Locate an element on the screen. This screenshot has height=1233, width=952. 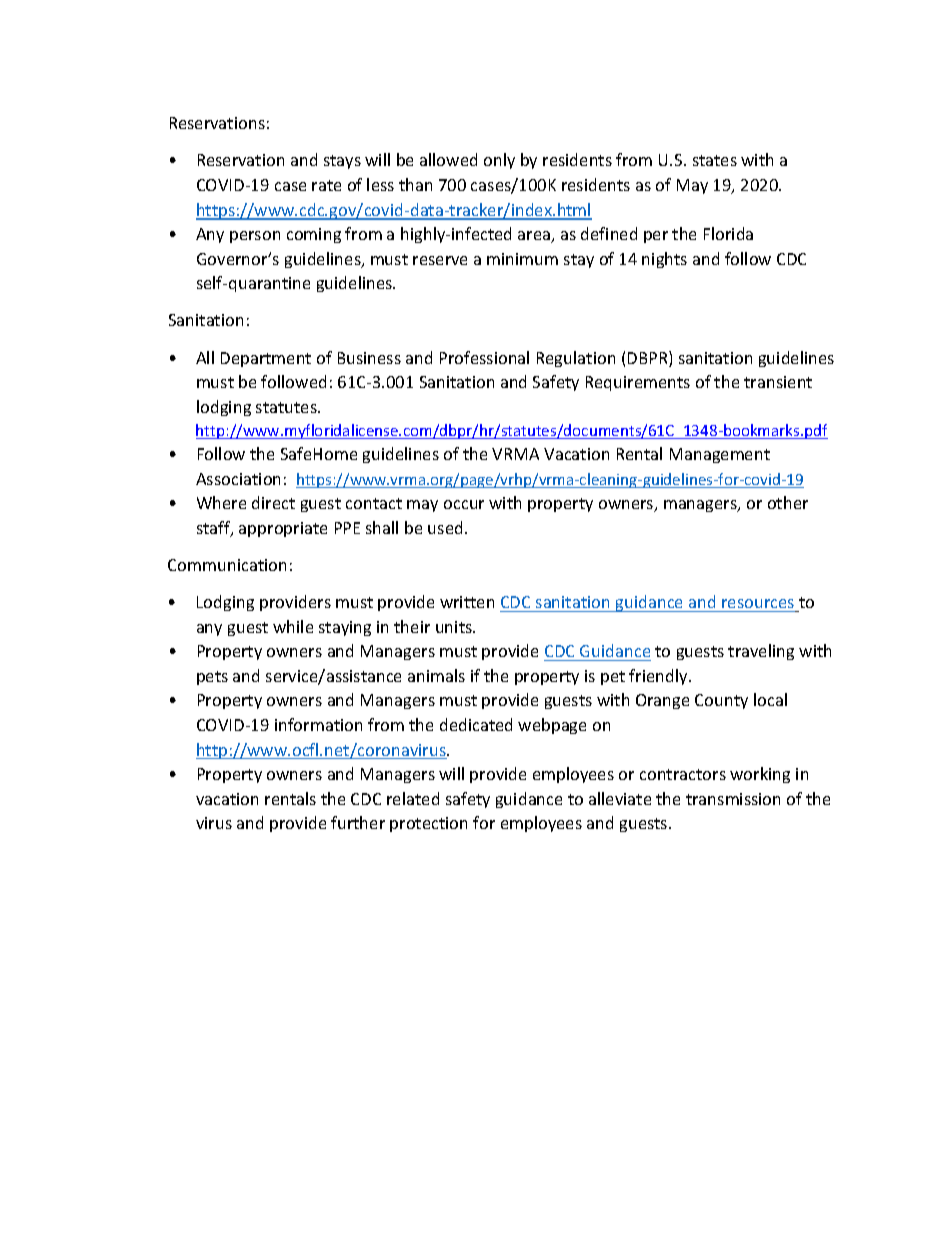
Department is located at coordinates (266, 359).
